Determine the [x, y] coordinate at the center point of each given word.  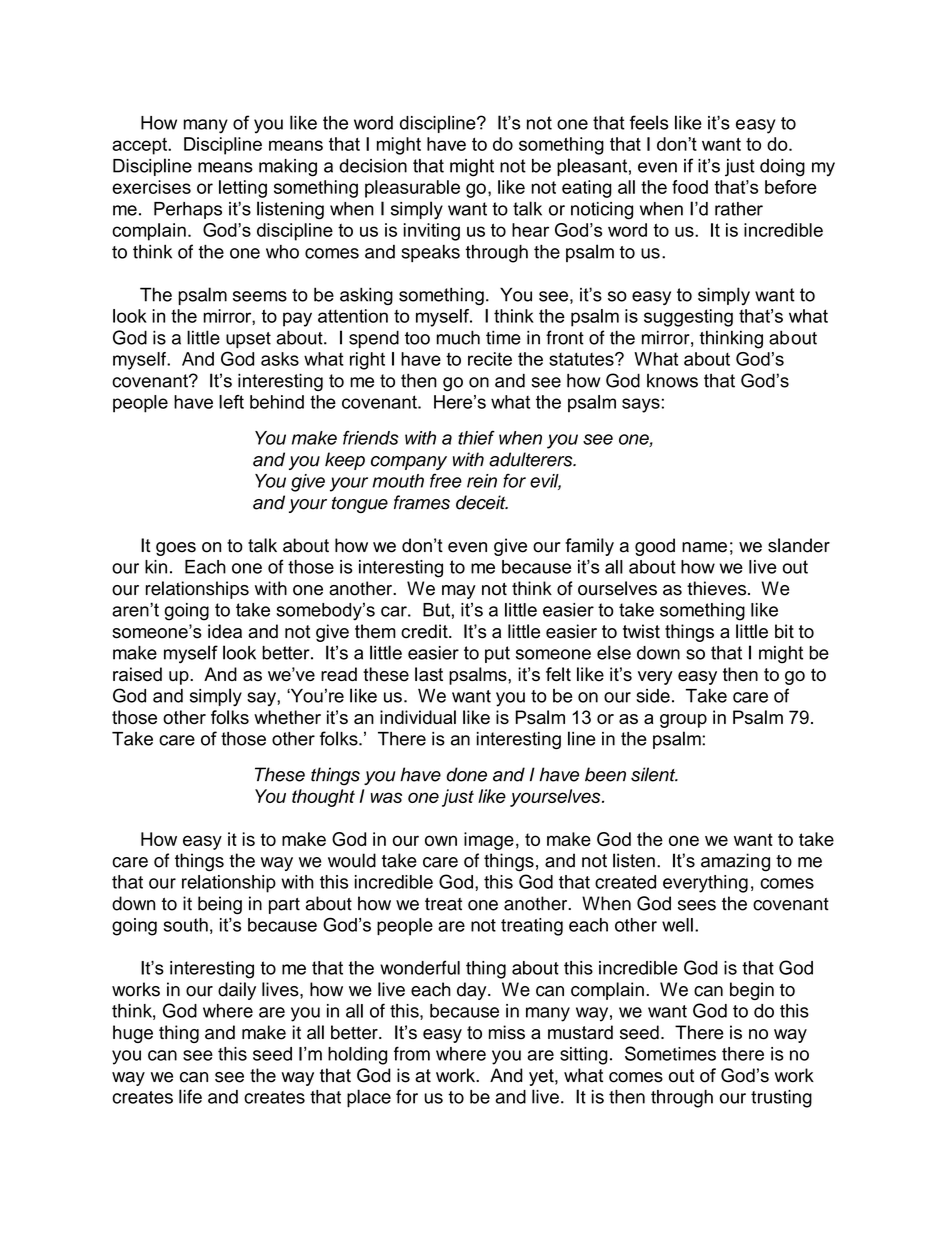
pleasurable [412, 189]
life [190, 1096]
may [459, 592]
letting [243, 189]
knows [672, 381]
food [690, 187]
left [231, 402]
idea [225, 631]
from [412, 1053]
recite [490, 359]
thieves [718, 588]
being [220, 905]
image [489, 841]
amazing [735, 862]
